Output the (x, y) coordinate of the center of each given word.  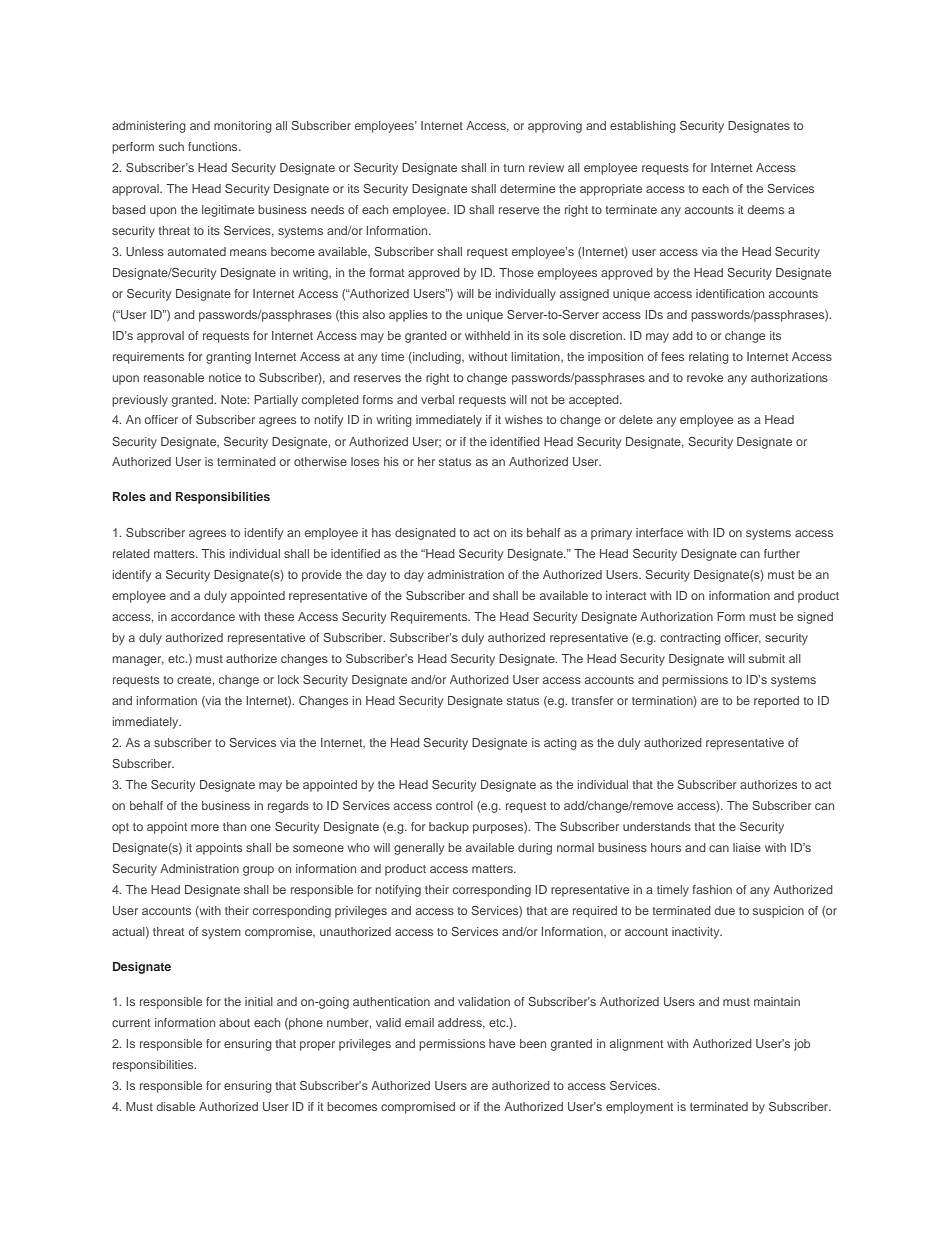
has (381, 532)
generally (419, 849)
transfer (592, 700)
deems (765, 209)
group (258, 871)
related (131, 553)
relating (709, 358)
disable (175, 1106)
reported (776, 702)
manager (138, 661)
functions (214, 146)
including (437, 358)
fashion (712, 889)
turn (513, 168)
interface (659, 532)
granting (228, 358)
